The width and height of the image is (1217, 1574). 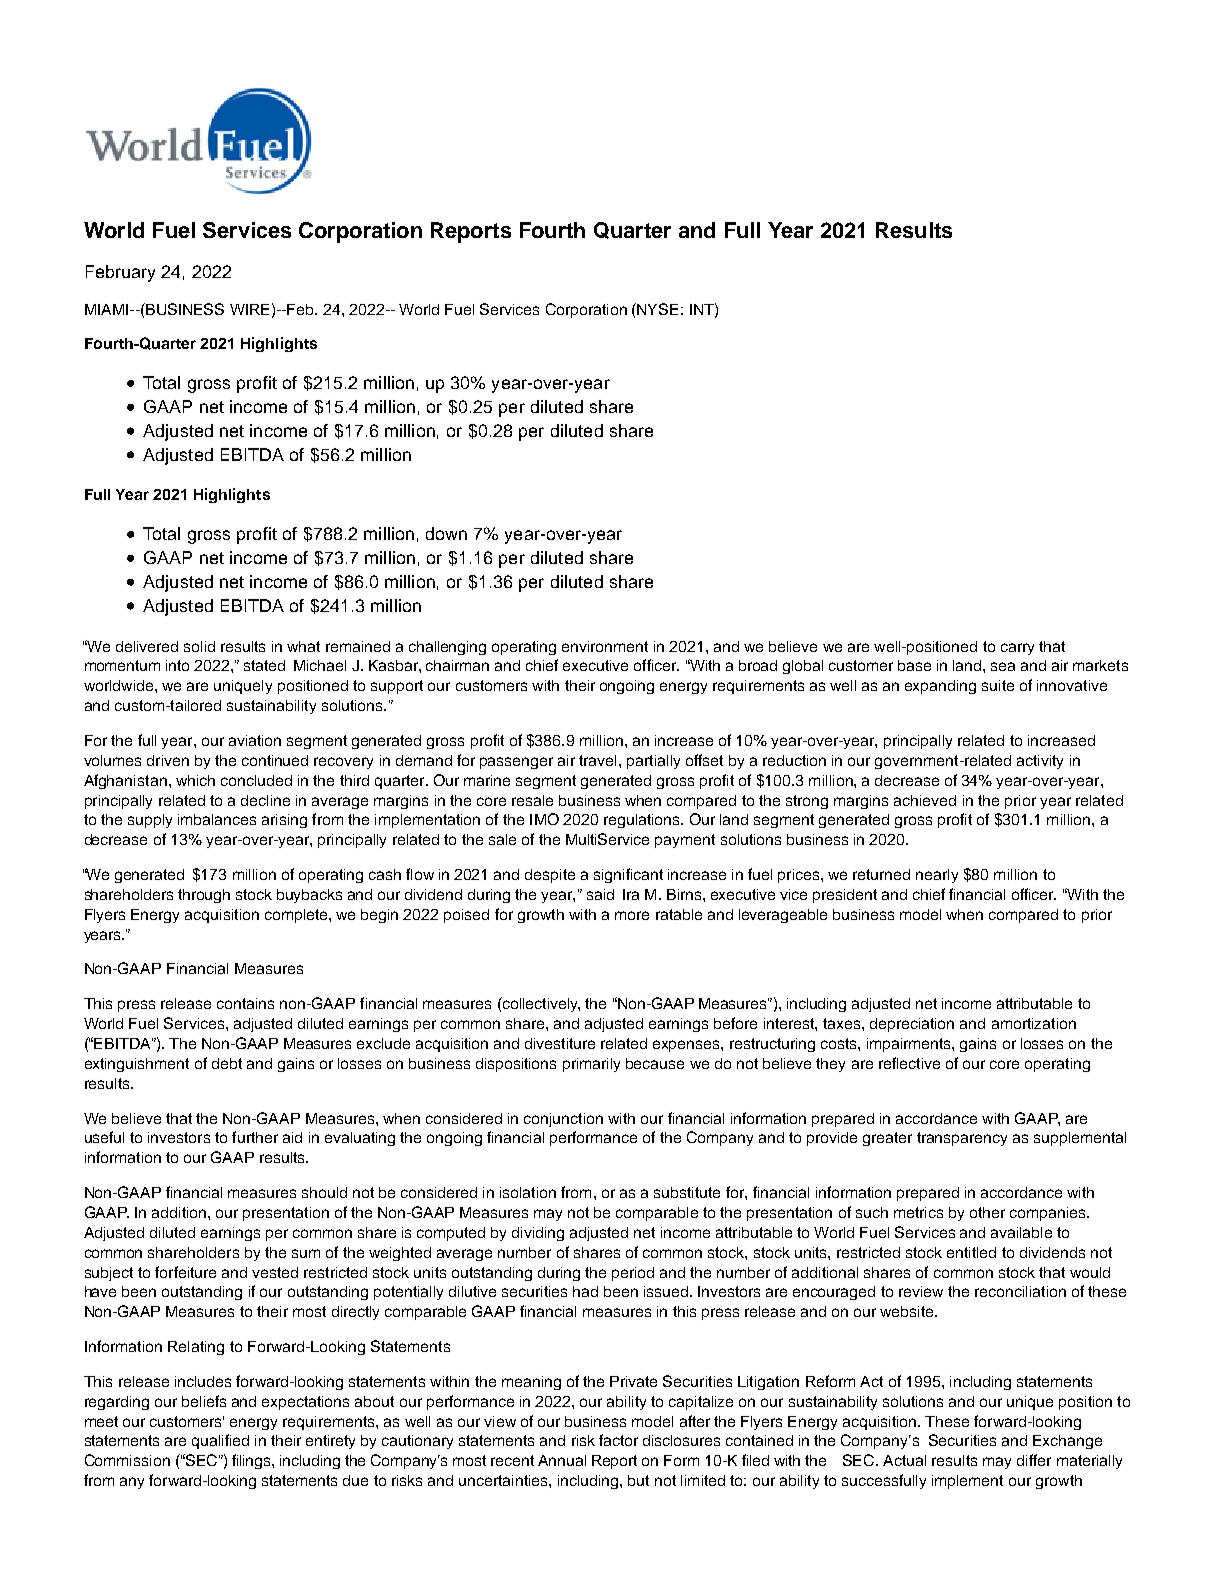 I want to click on conjunction, so click(x=563, y=1120).
